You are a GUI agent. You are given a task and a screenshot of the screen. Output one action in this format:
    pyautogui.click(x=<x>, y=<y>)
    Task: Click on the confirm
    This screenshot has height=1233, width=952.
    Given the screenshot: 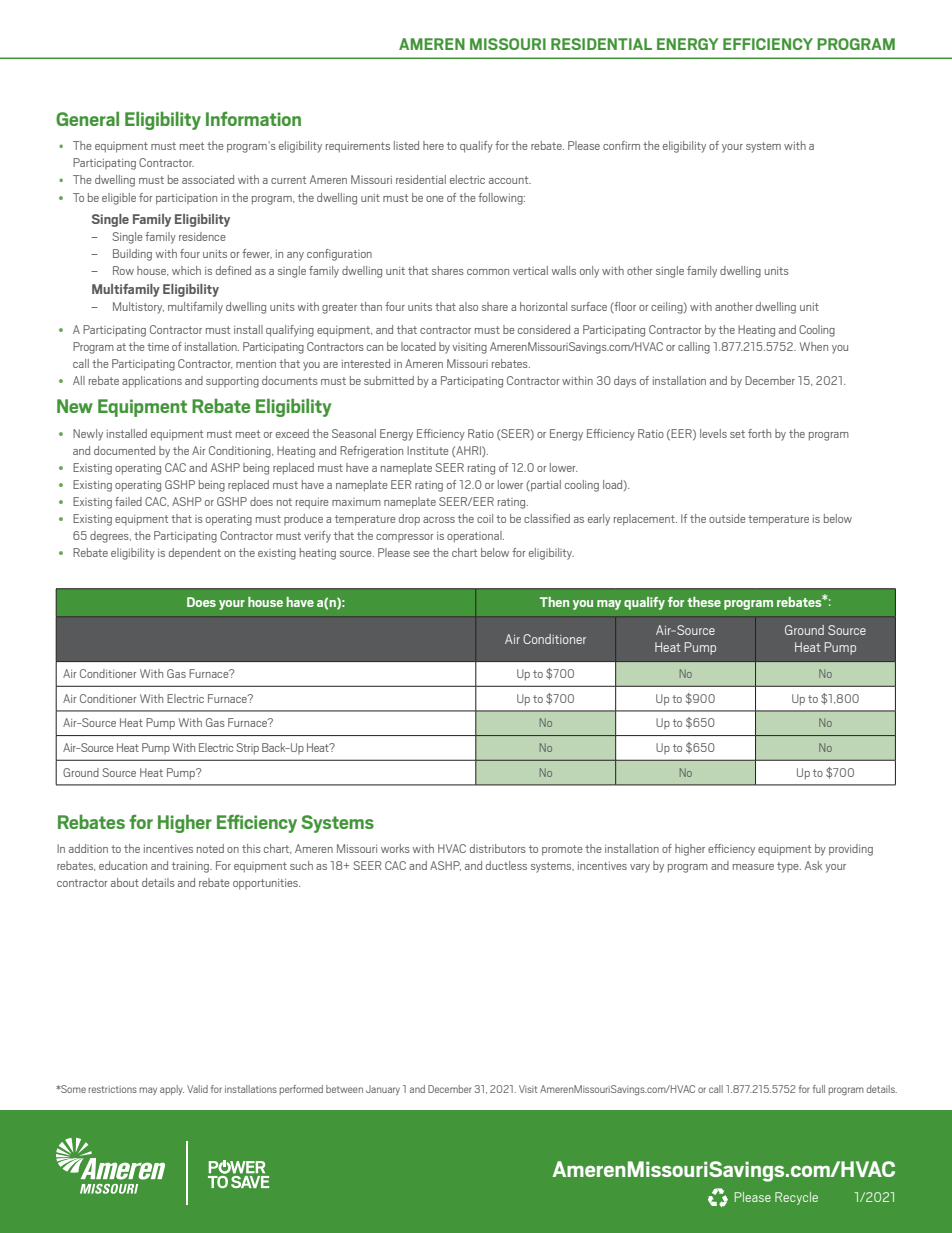 What is the action you would take?
    pyautogui.click(x=621, y=145)
